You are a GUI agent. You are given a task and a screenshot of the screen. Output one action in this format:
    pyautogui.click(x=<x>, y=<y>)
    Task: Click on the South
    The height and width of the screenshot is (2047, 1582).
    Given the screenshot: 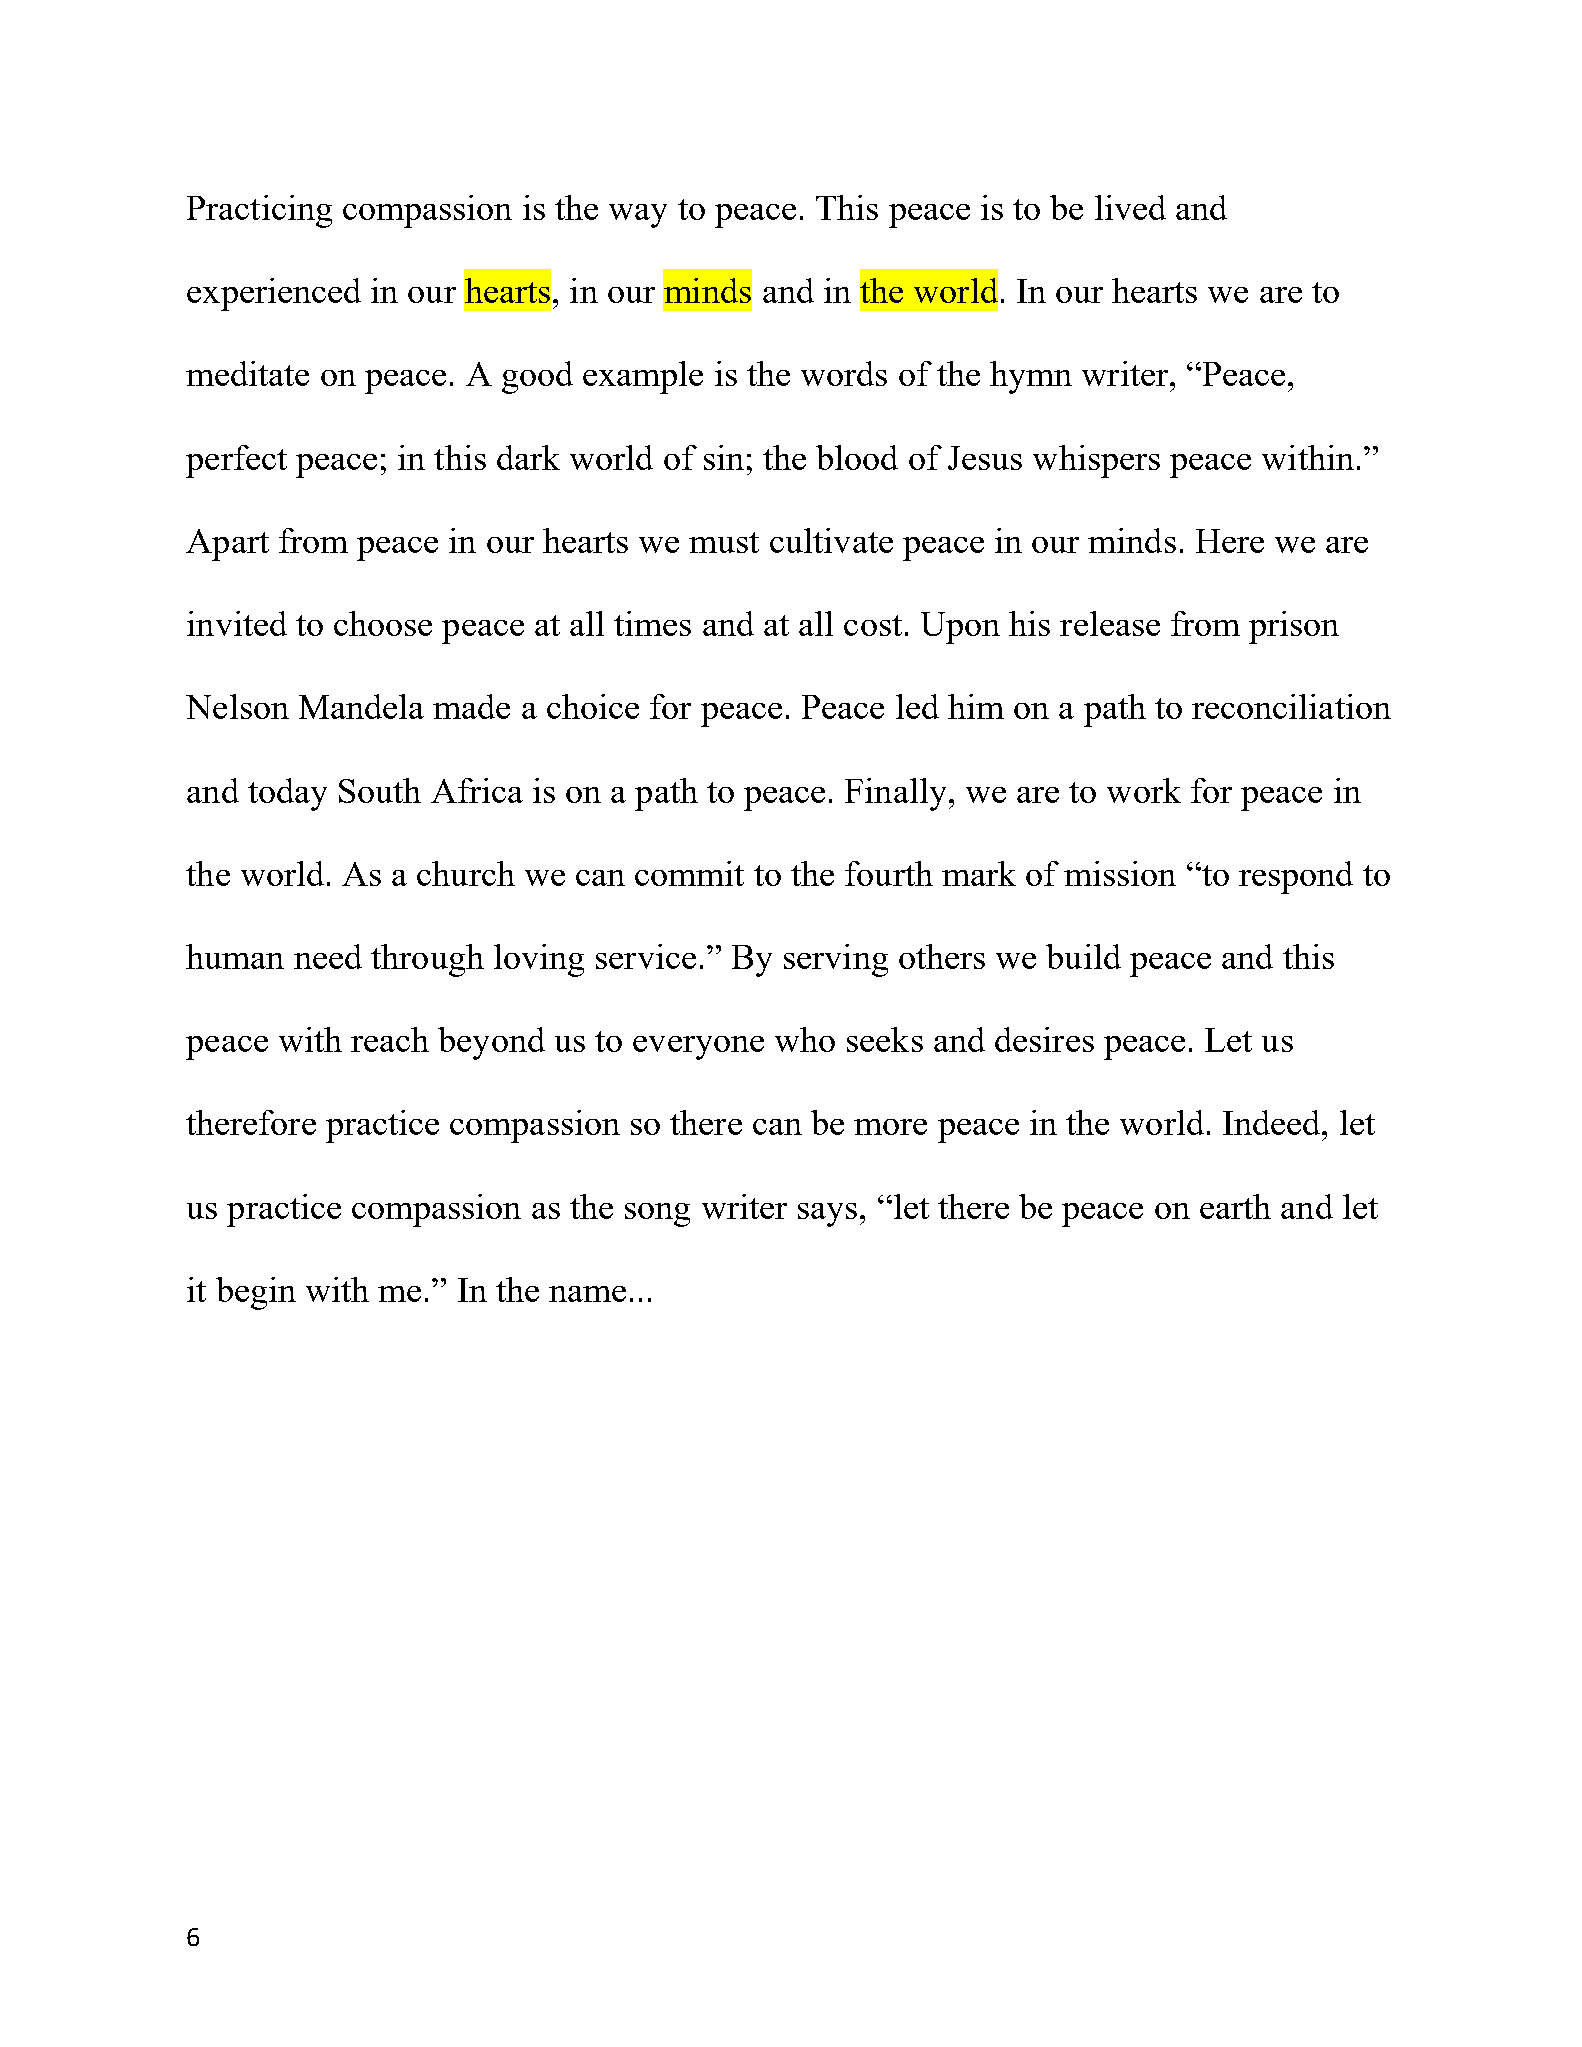 What is the action you would take?
    pyautogui.click(x=380, y=790)
